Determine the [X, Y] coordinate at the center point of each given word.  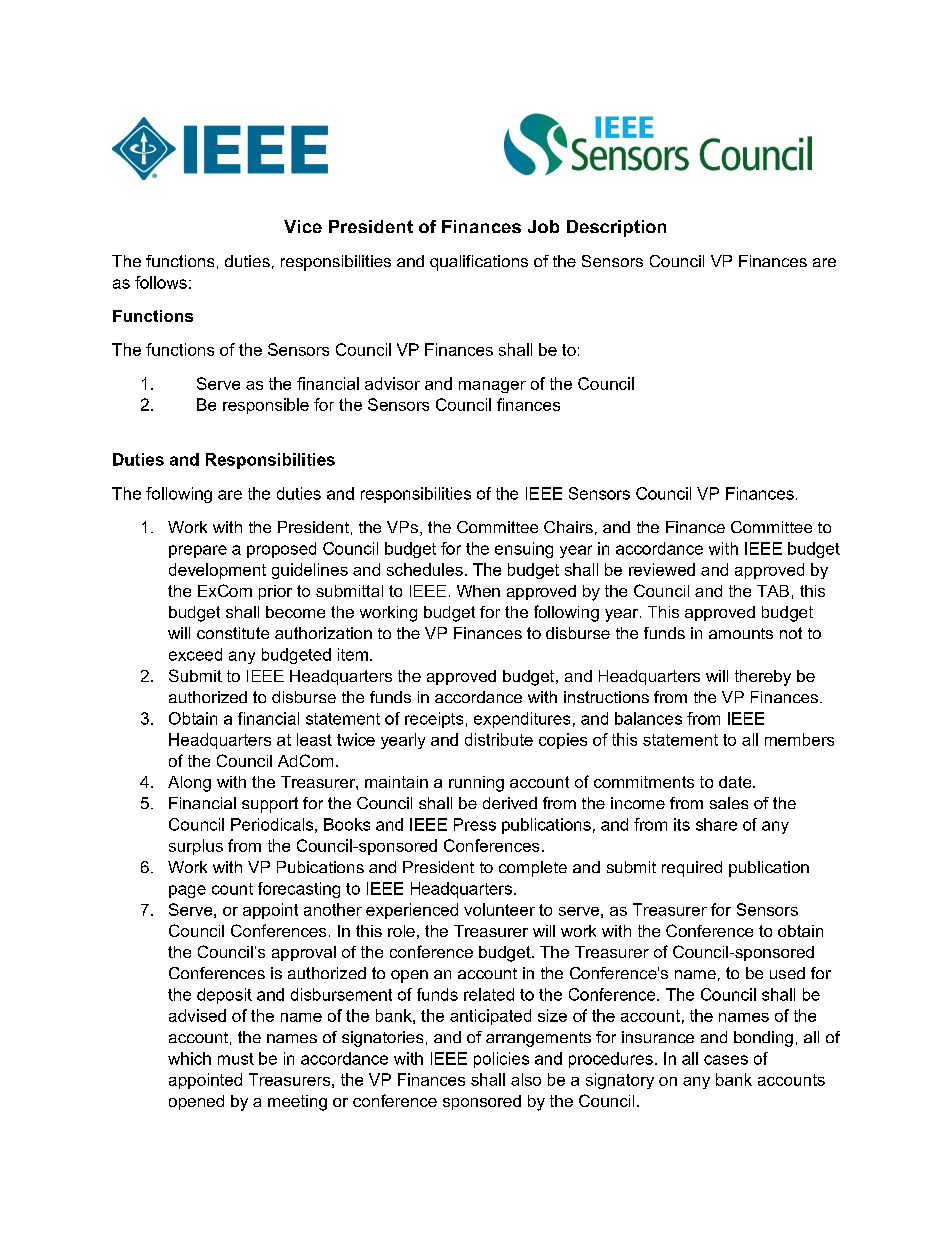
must [236, 1059]
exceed [195, 654]
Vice [303, 226]
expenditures [522, 720]
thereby [763, 678]
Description [616, 228]
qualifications [479, 263]
